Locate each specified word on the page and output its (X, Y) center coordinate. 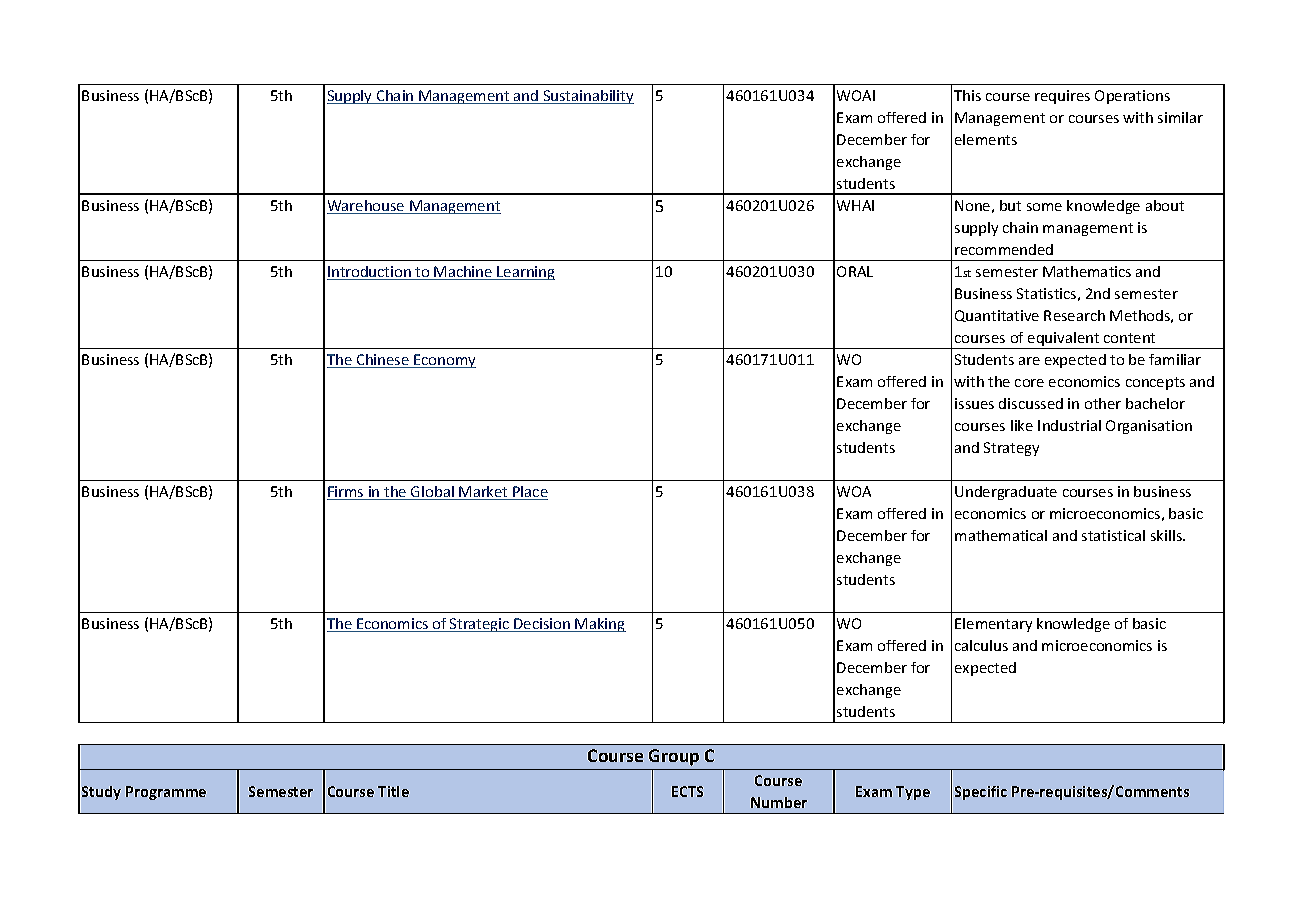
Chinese (382, 361)
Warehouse (367, 207)
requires (1062, 97)
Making (600, 625)
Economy (444, 361)
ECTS (687, 791)
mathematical (1001, 535)
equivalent (1064, 340)
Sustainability (587, 97)
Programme (166, 793)
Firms (346, 493)
